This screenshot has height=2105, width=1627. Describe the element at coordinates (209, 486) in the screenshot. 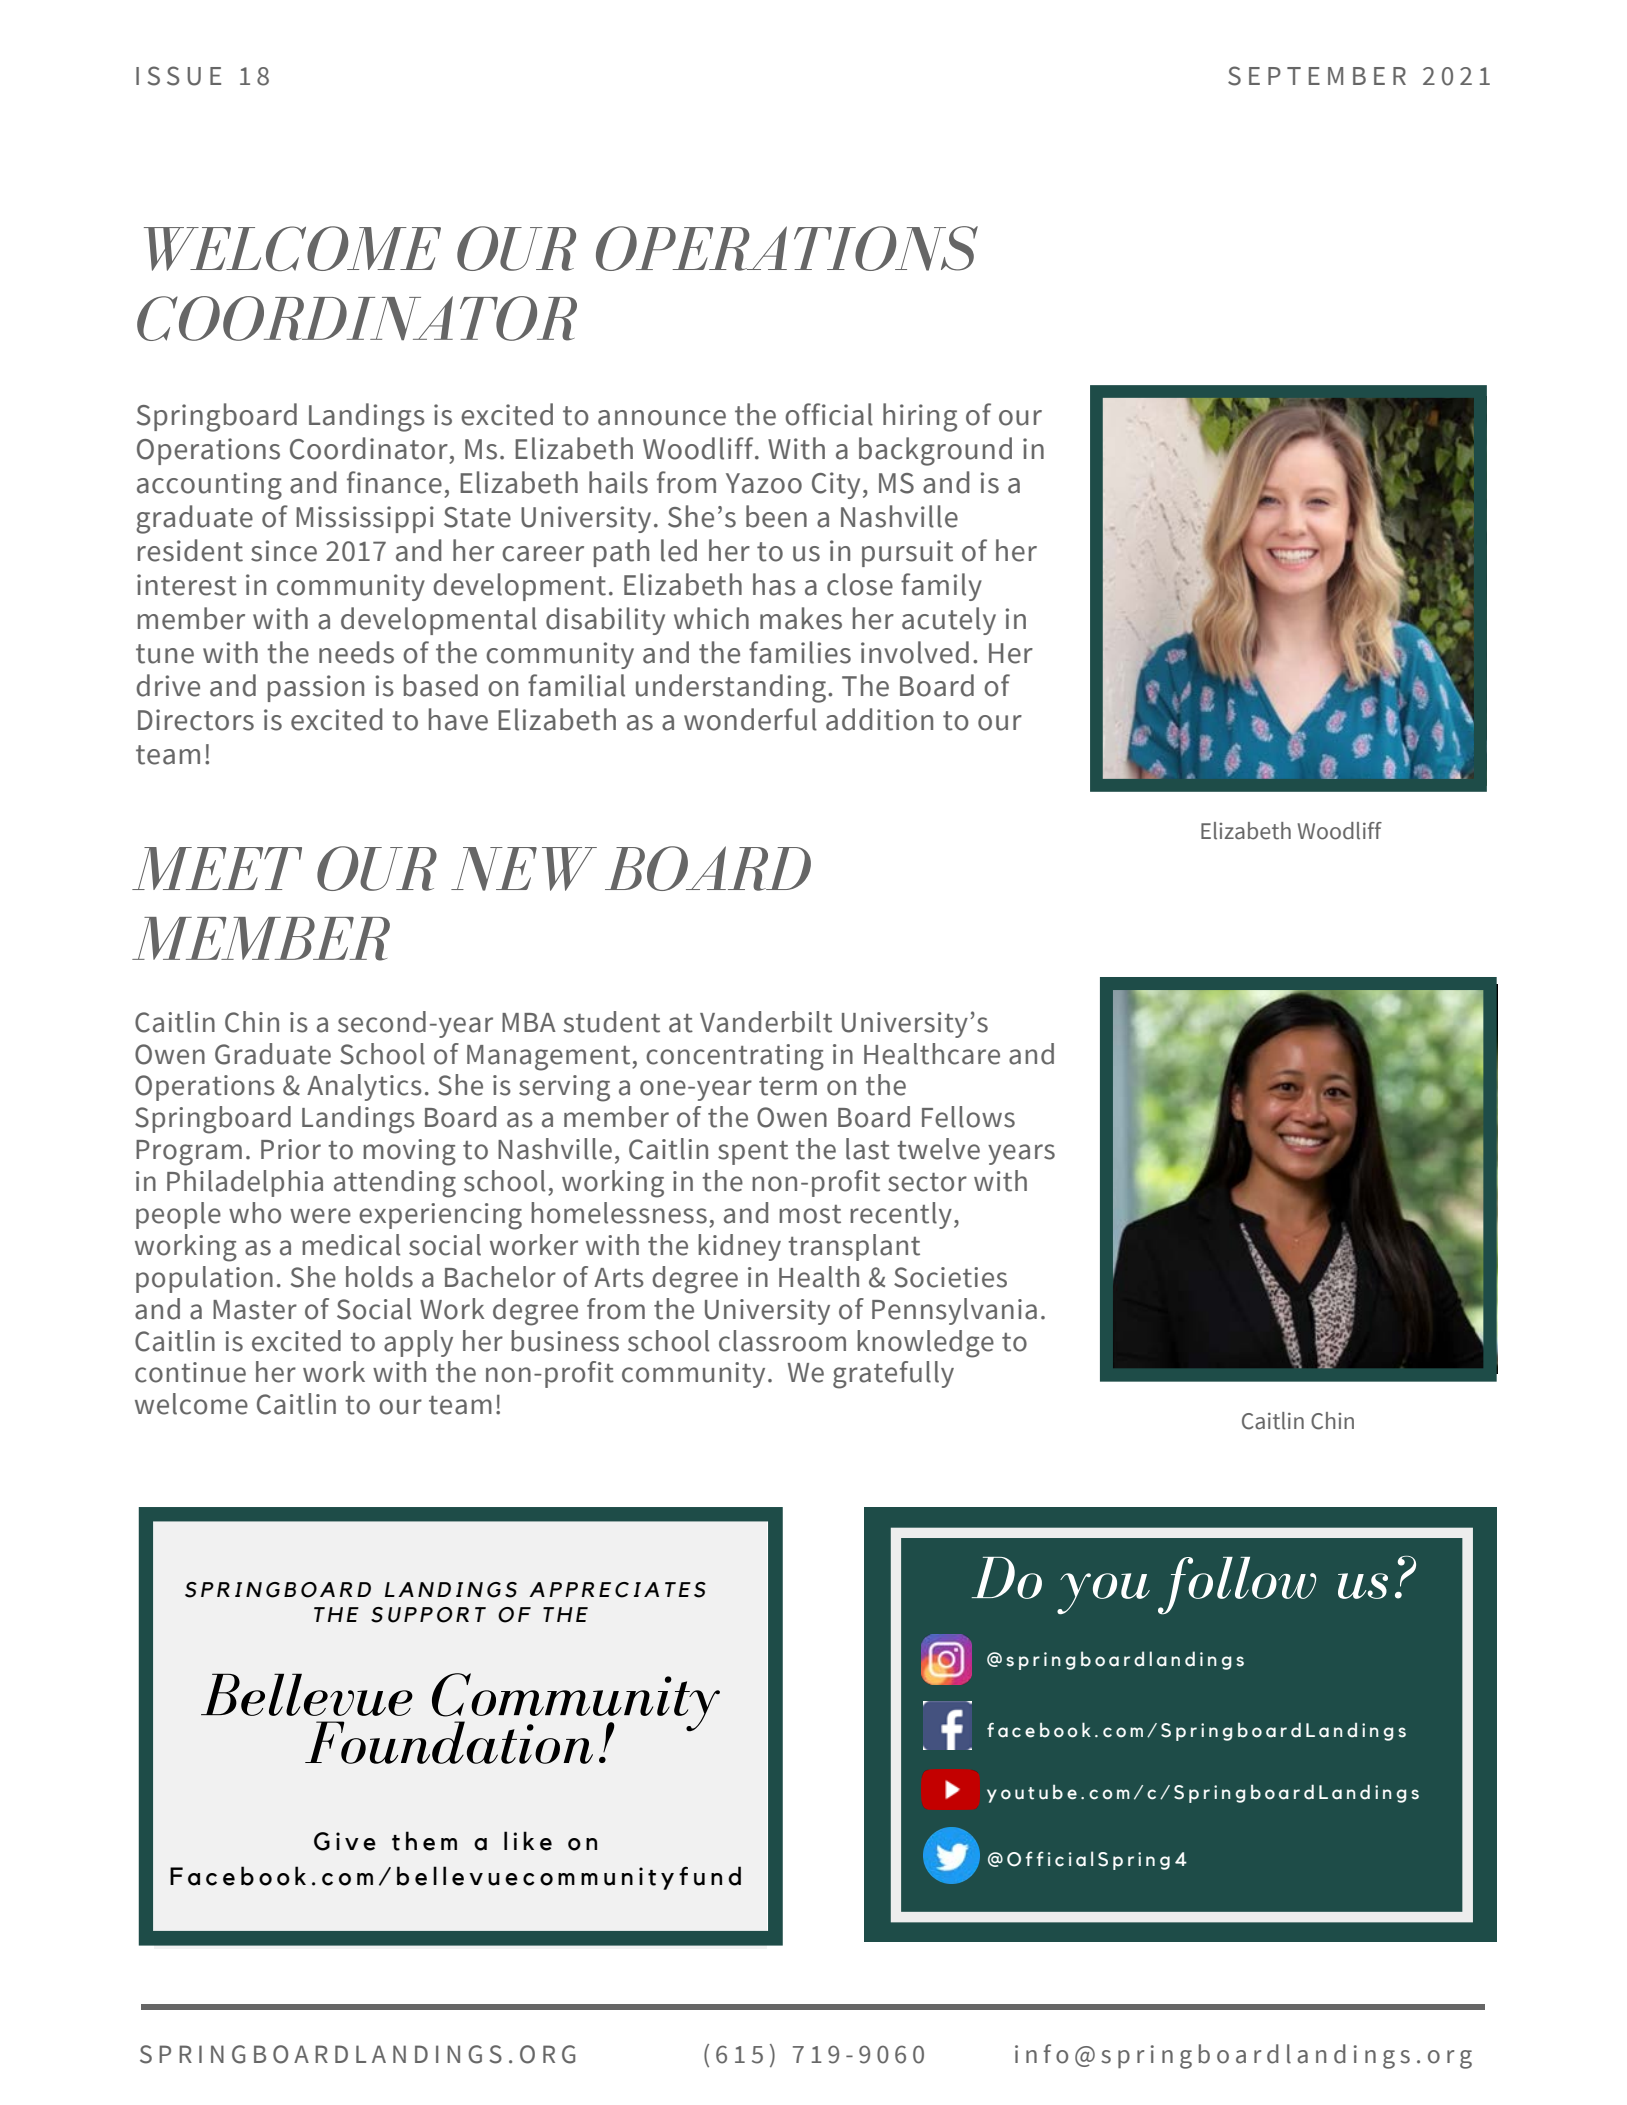

I see `accounting` at that location.
